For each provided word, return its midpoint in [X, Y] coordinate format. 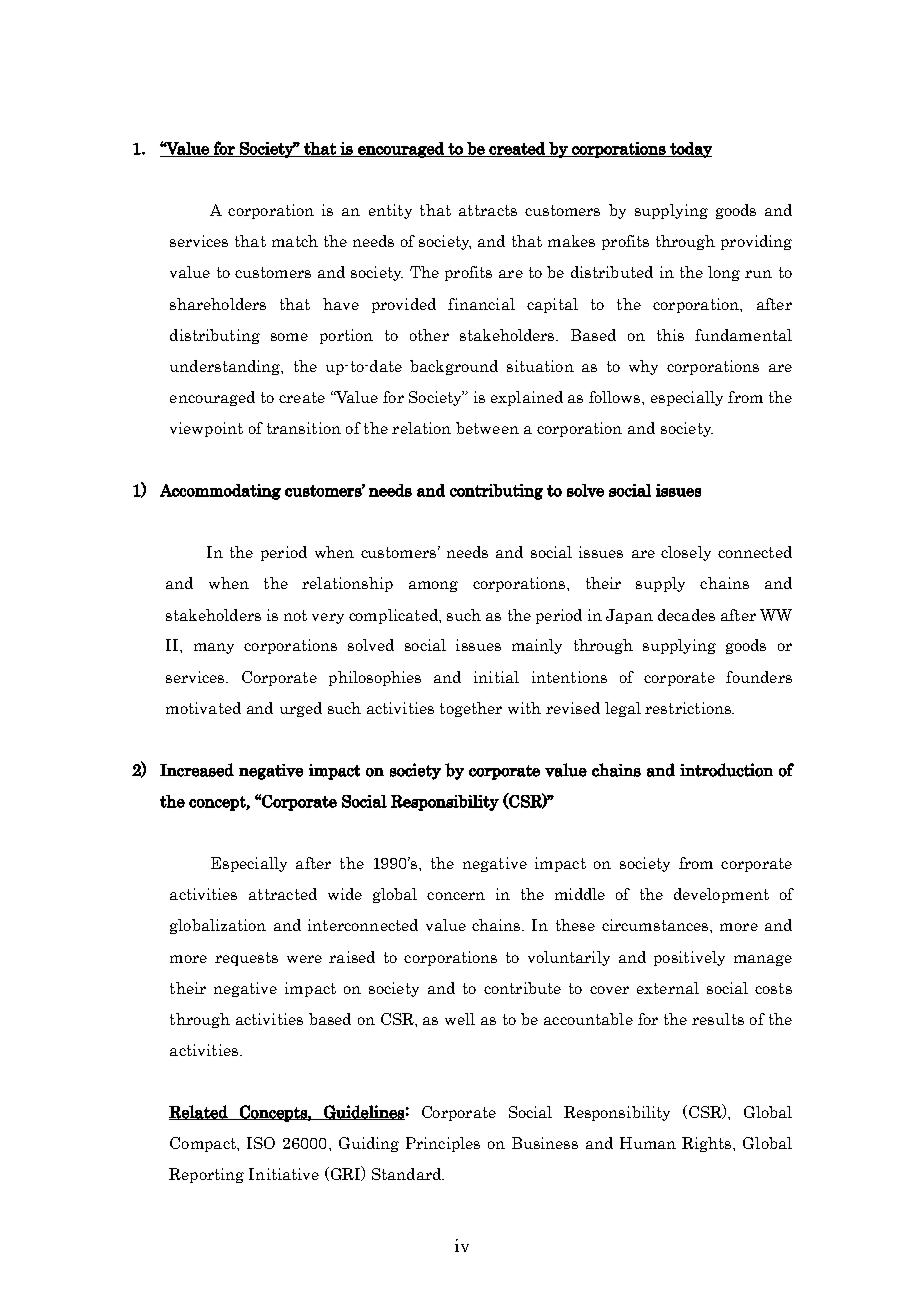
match [295, 241]
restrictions [689, 708]
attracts [488, 210]
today [690, 150]
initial [496, 677]
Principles [443, 1144]
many [214, 648]
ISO [261, 1143]
